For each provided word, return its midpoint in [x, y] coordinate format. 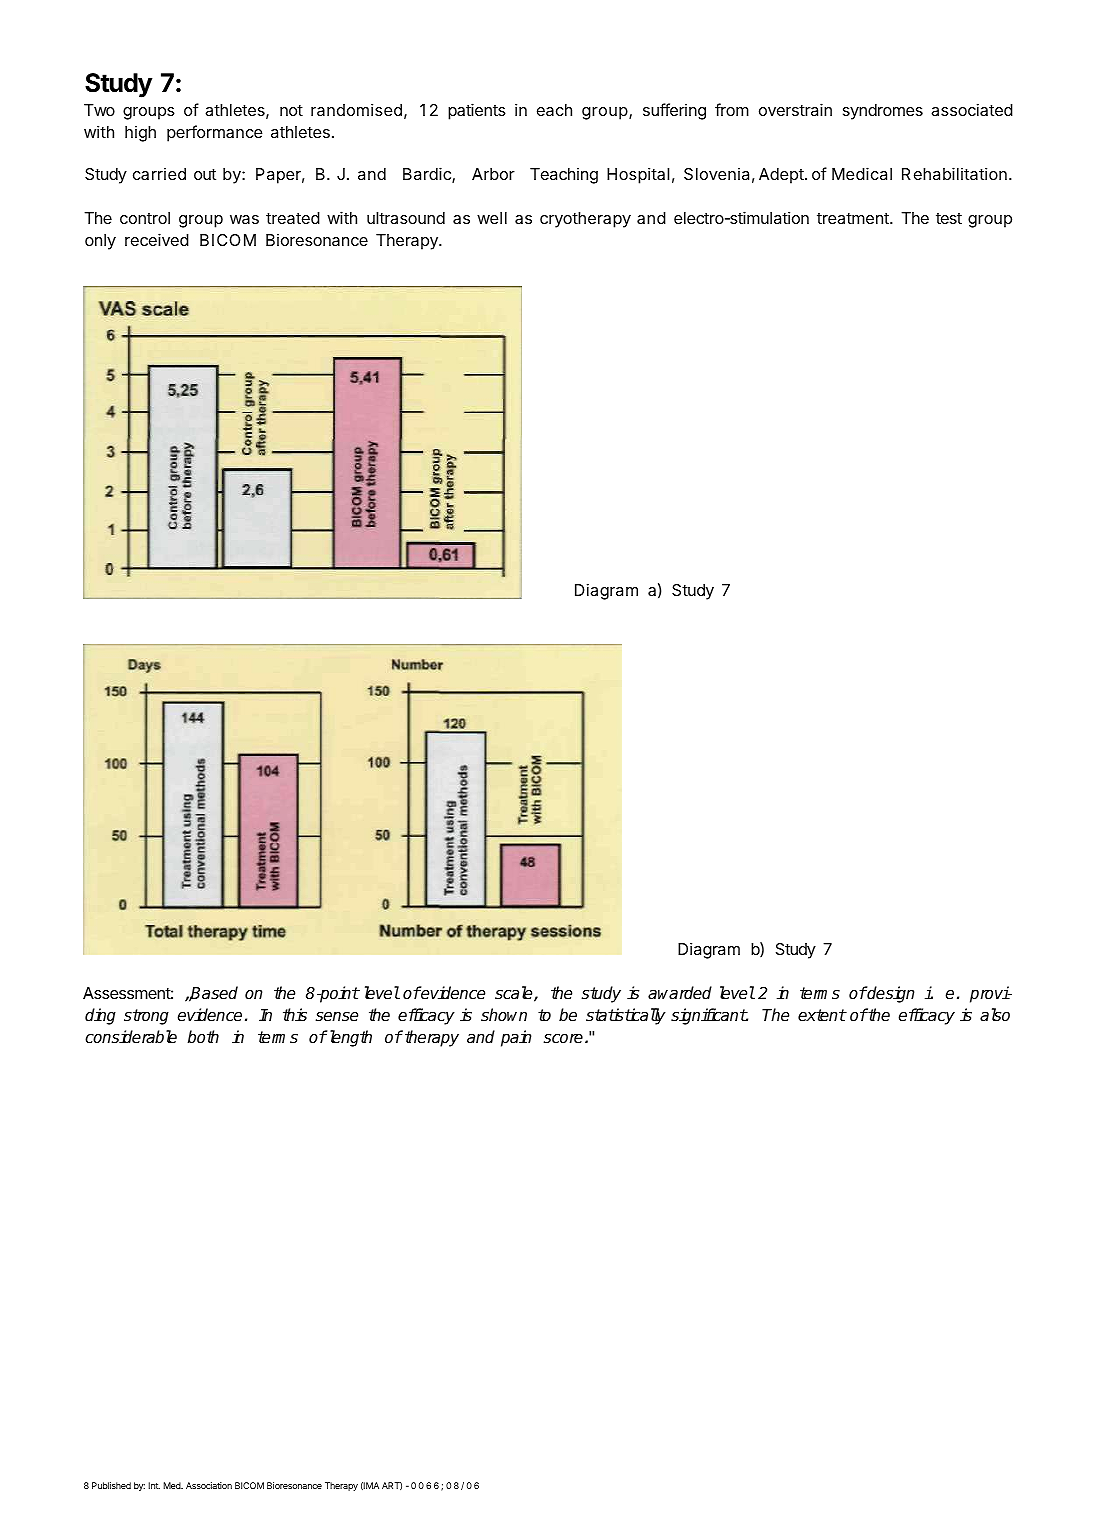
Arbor [493, 174]
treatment [854, 218]
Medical [862, 173]
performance [214, 133]
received [157, 239]
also [995, 1015]
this [295, 1015]
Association [209, 1485]
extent [822, 1015]
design [890, 994]
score [564, 1039]
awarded [680, 993]
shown [504, 1015]
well [492, 218]
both [203, 1037]
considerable [131, 1037]
